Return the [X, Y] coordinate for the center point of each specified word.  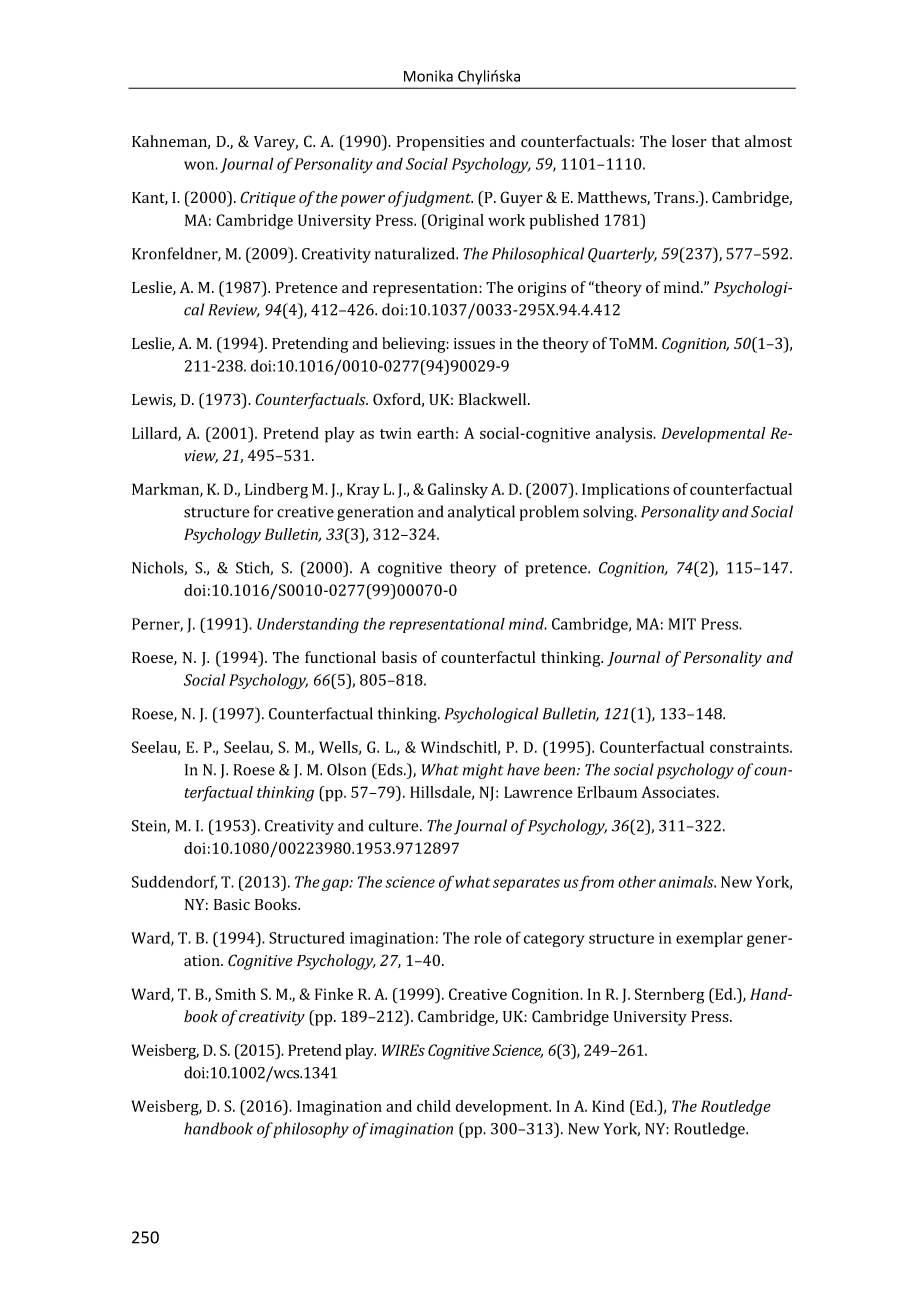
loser [689, 141]
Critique [268, 199]
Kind [608, 1106]
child [434, 1106]
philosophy [311, 1130]
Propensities [440, 143]
